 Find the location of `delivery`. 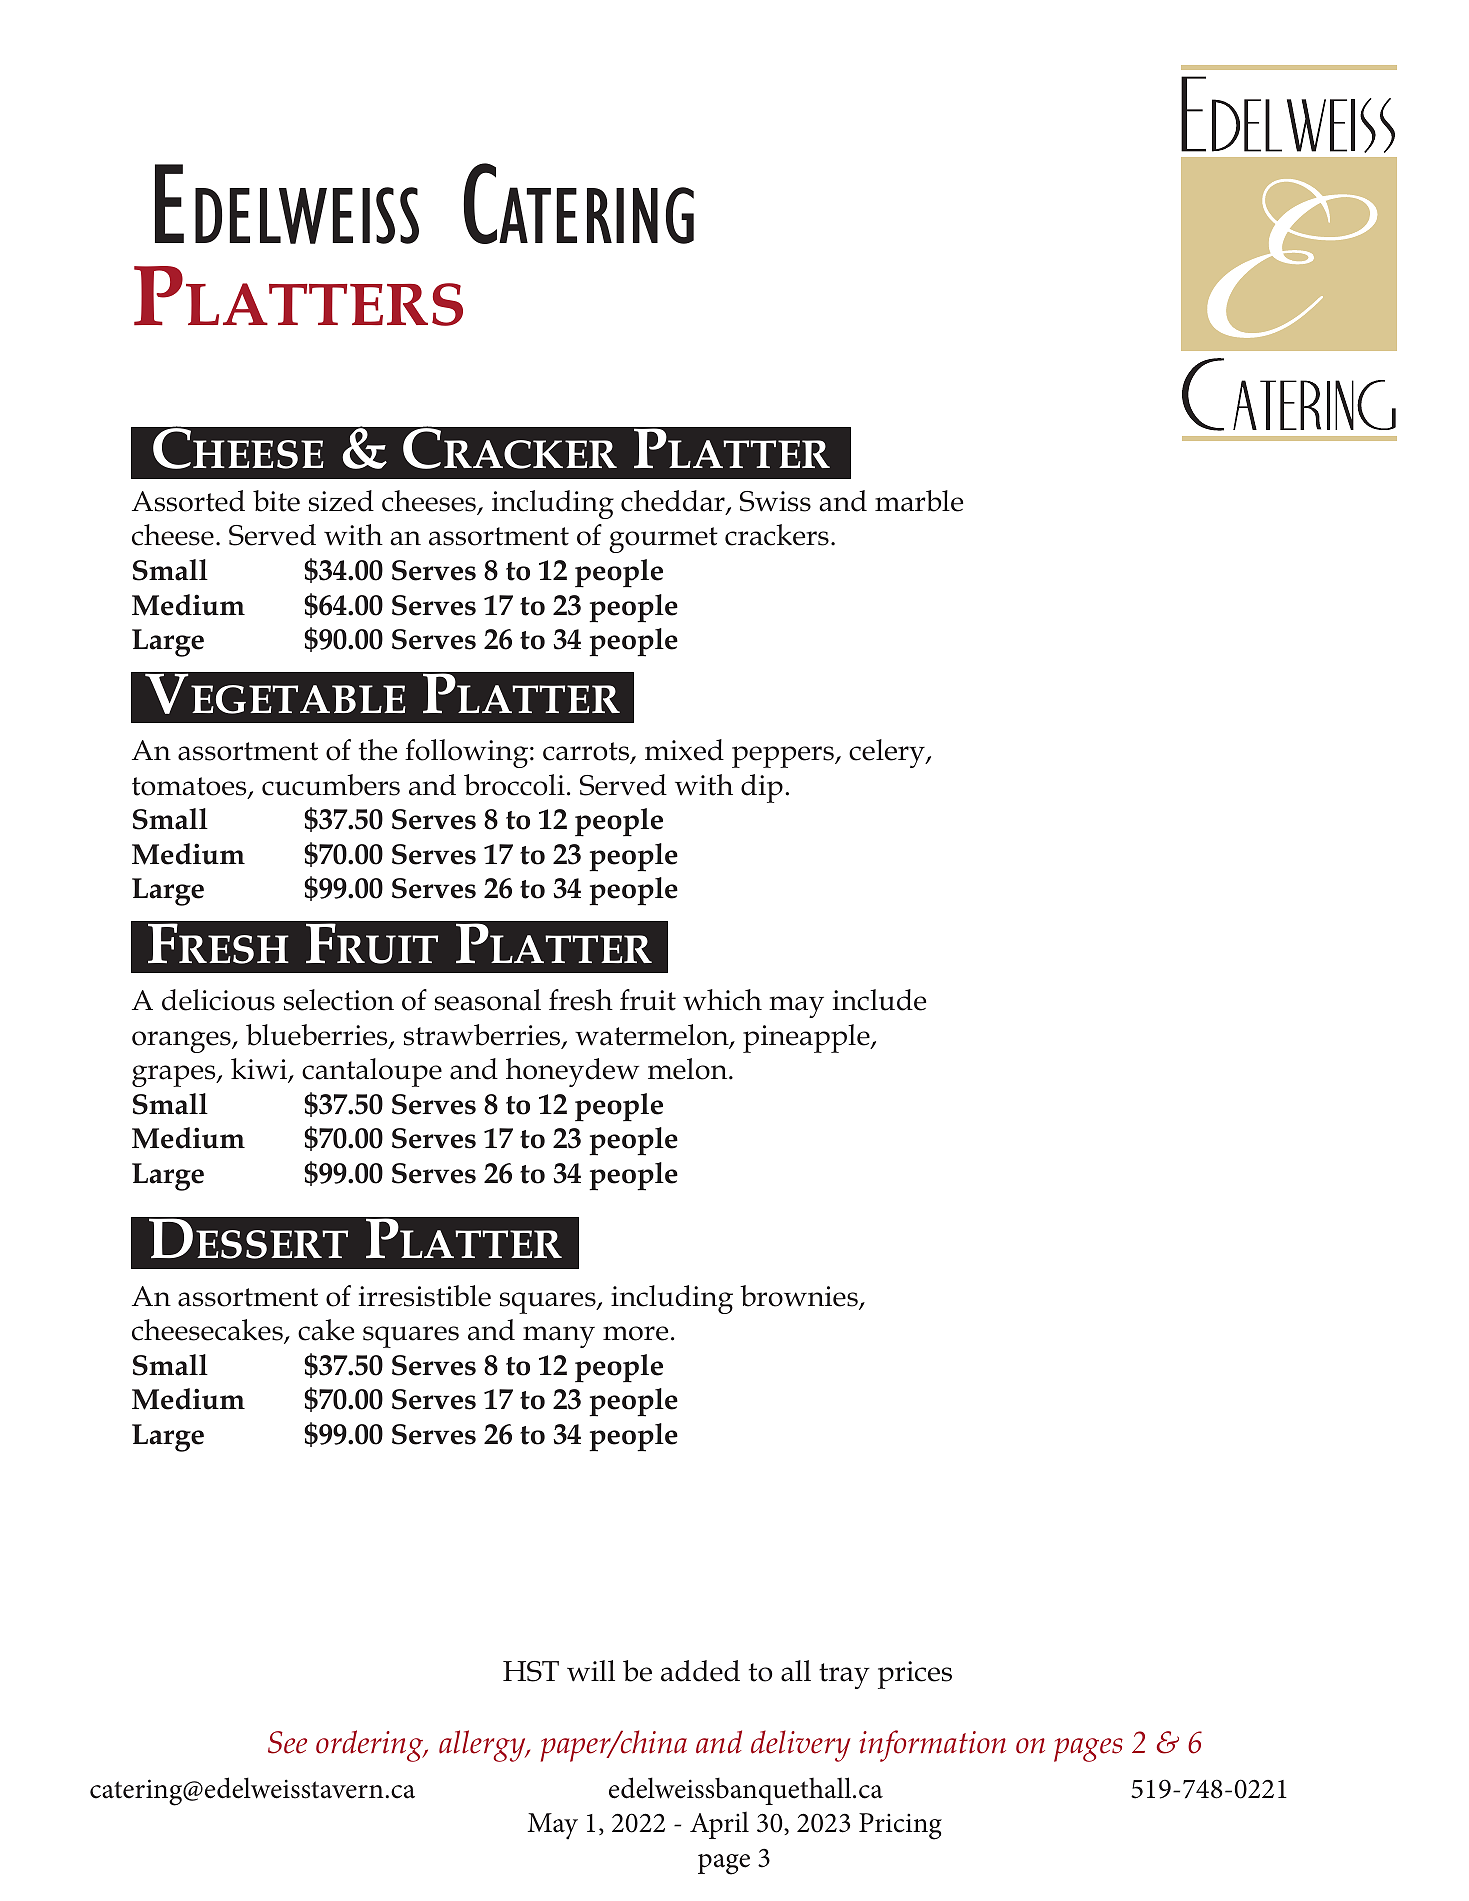

delivery is located at coordinates (801, 1746).
